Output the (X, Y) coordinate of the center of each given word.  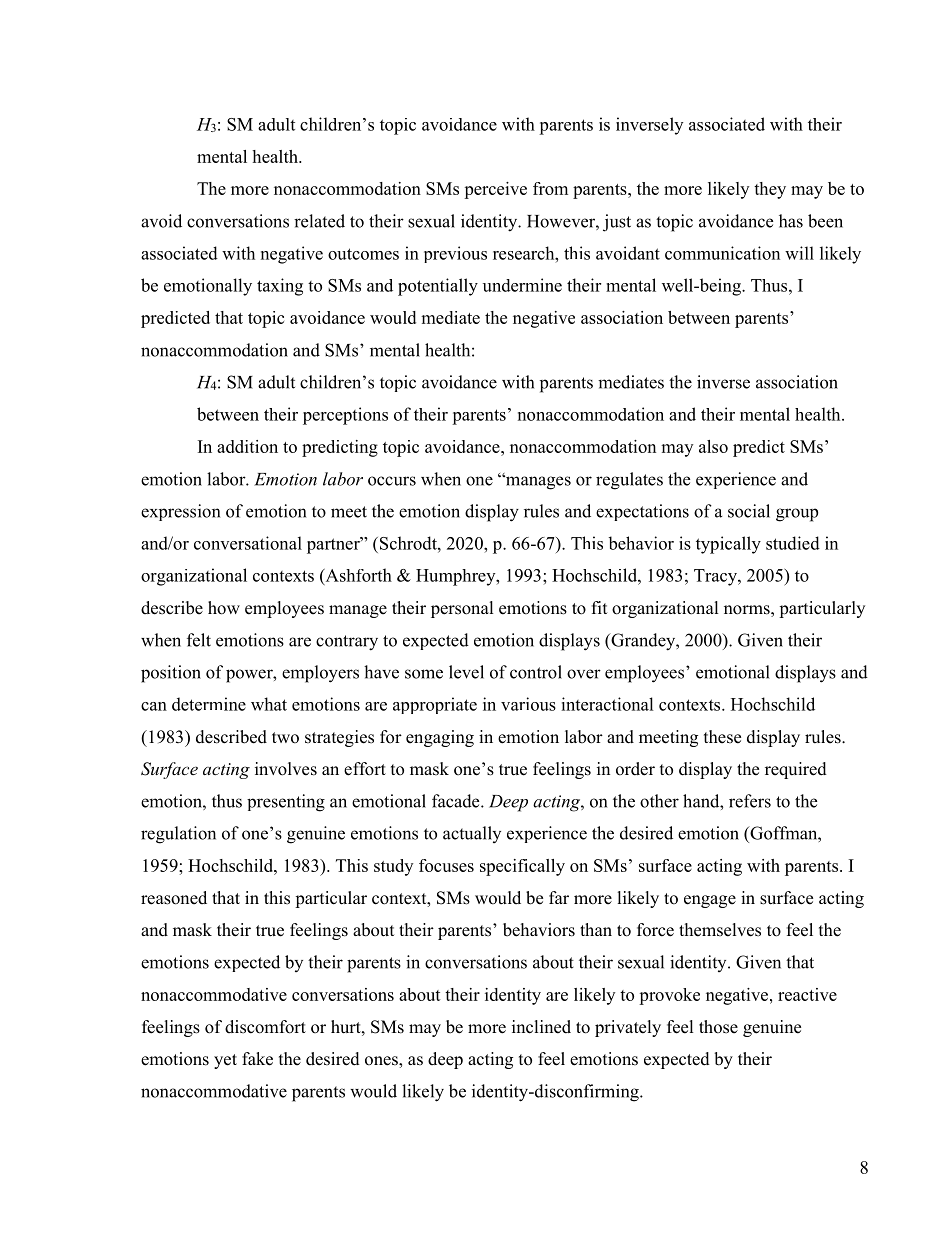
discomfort (265, 1027)
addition (247, 446)
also (713, 446)
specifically (522, 867)
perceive (495, 190)
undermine (522, 285)
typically (728, 545)
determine (209, 704)
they (770, 190)
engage (710, 901)
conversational (248, 543)
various (528, 704)
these (722, 737)
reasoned (174, 898)
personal (462, 609)
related (319, 221)
